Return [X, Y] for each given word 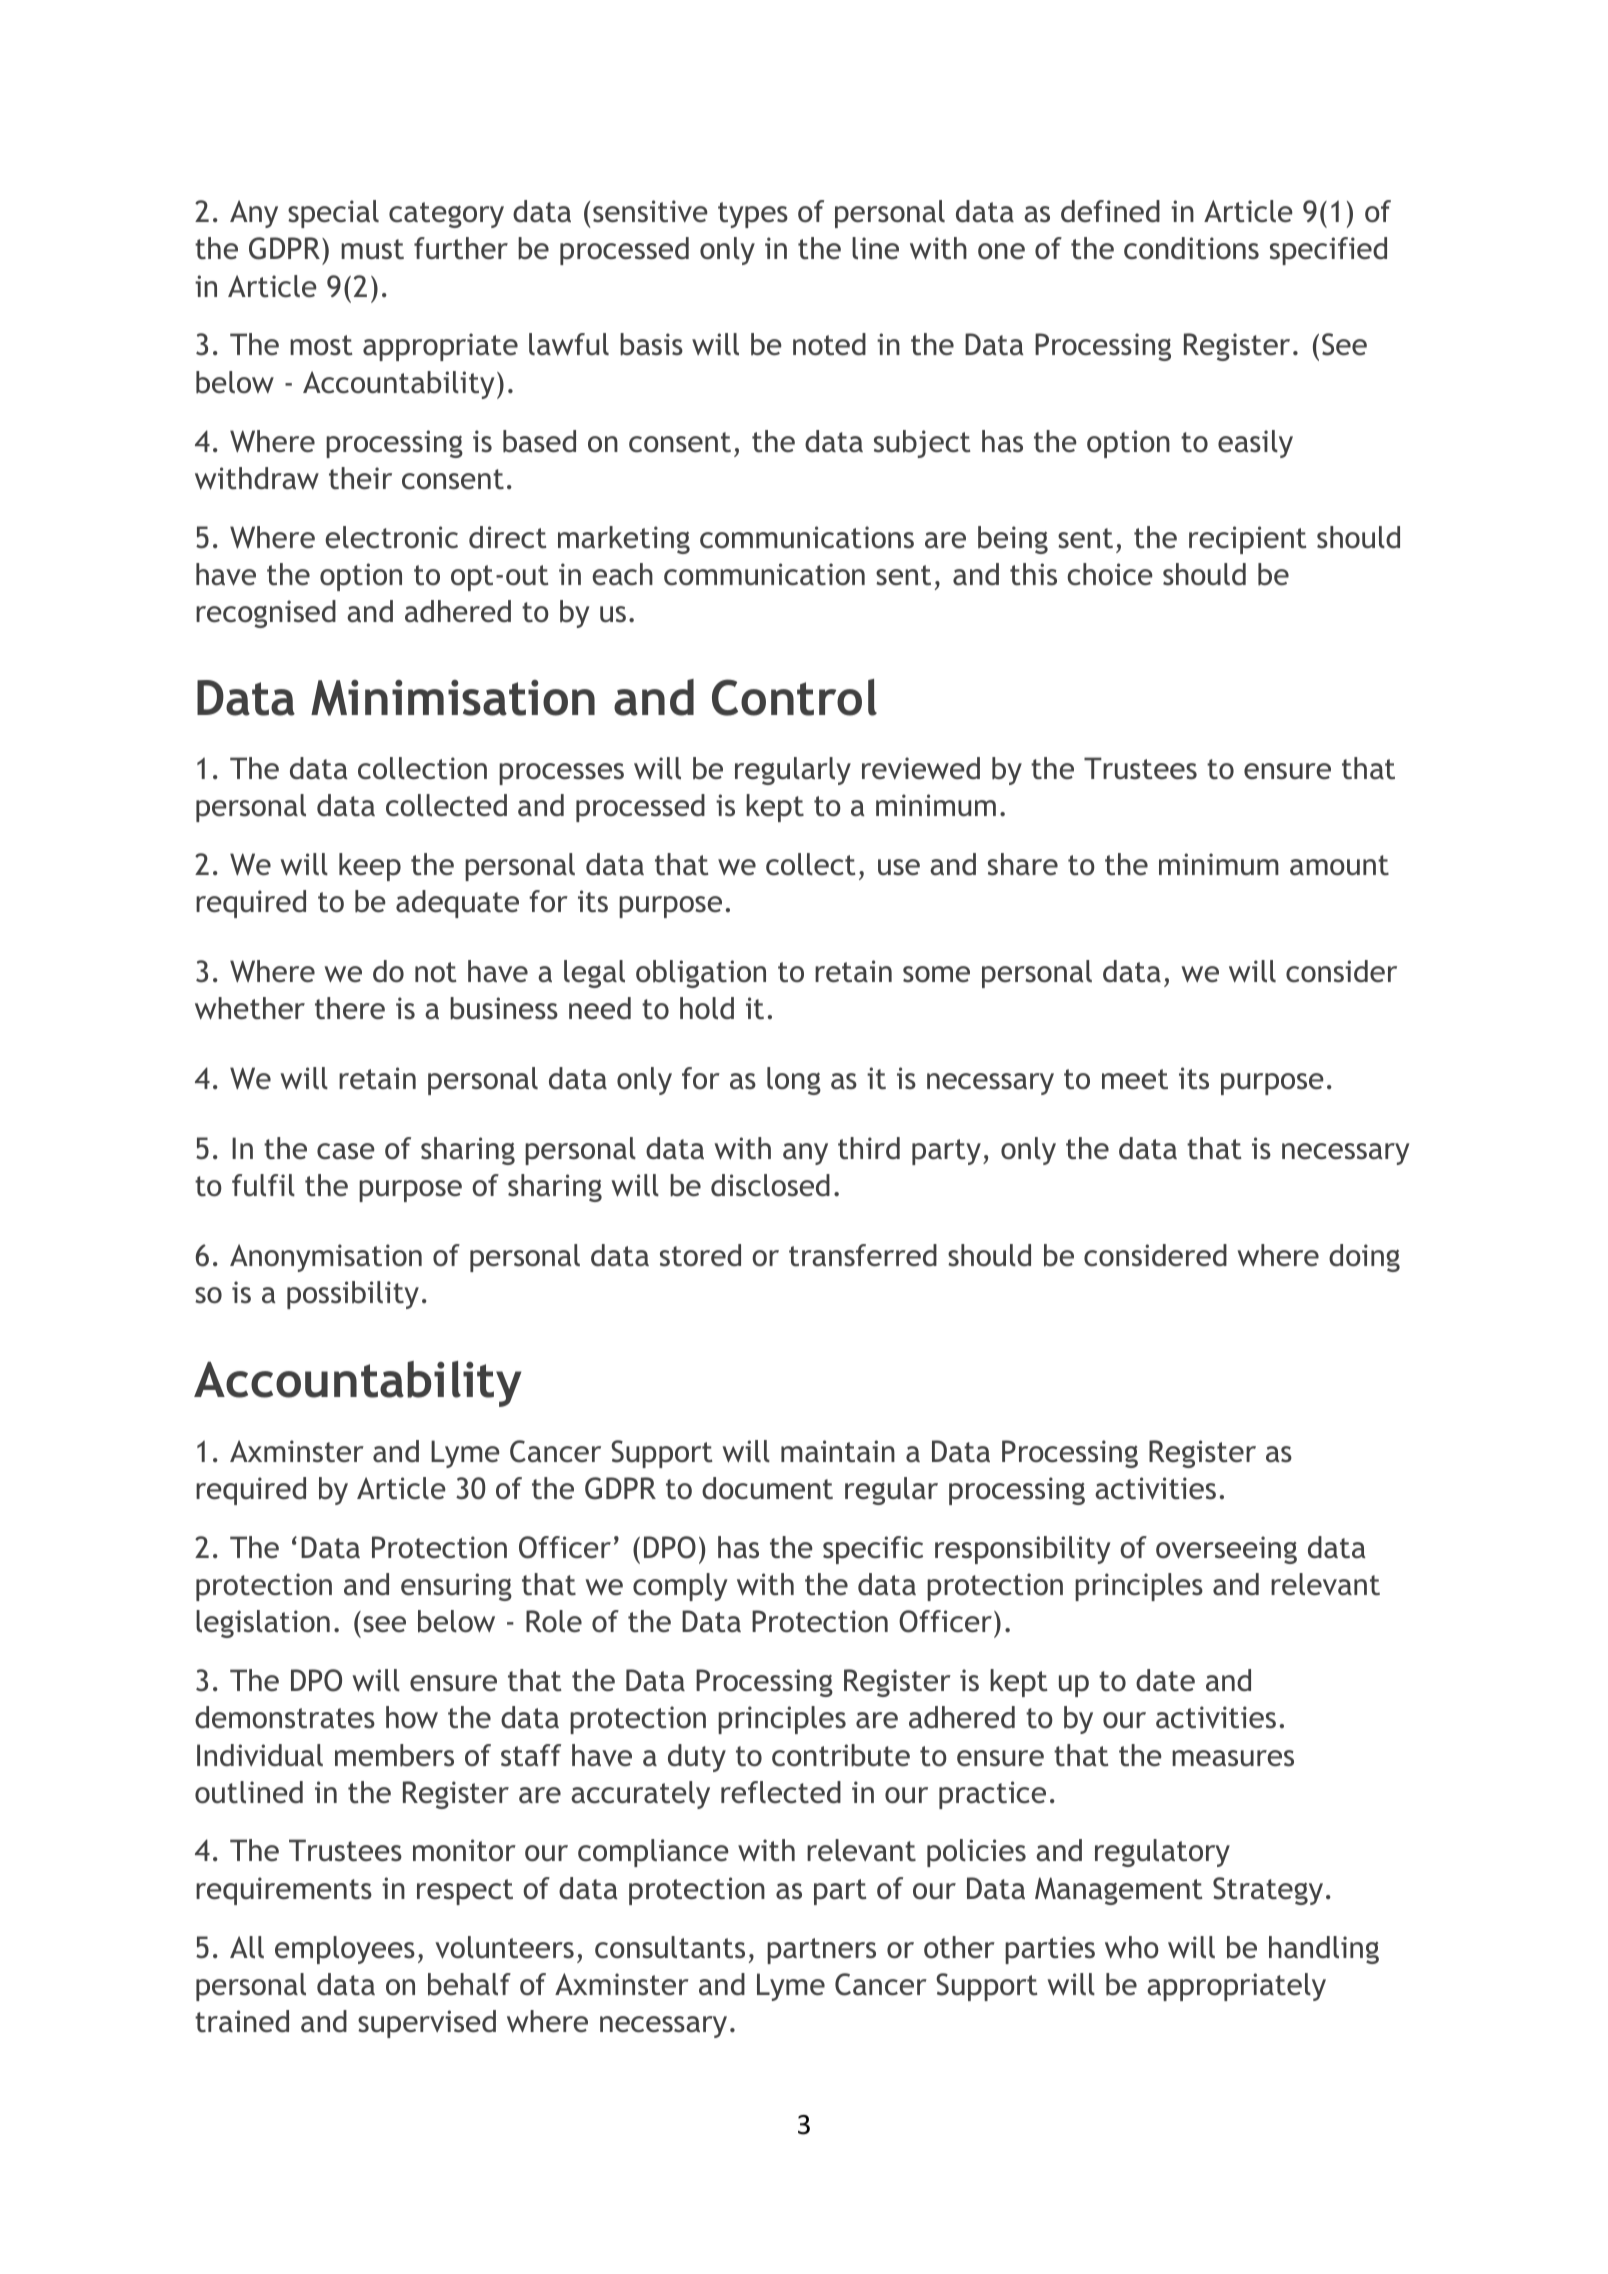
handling [1324, 1950]
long [794, 1081]
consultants [670, 1947]
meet [1135, 1079]
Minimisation [453, 698]
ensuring [456, 1587]
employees [345, 1950]
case [346, 1151]
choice [1110, 574]
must [372, 249]
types [753, 215]
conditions [1191, 248]
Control [794, 697]
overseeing [1226, 1550]
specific [873, 1550]
